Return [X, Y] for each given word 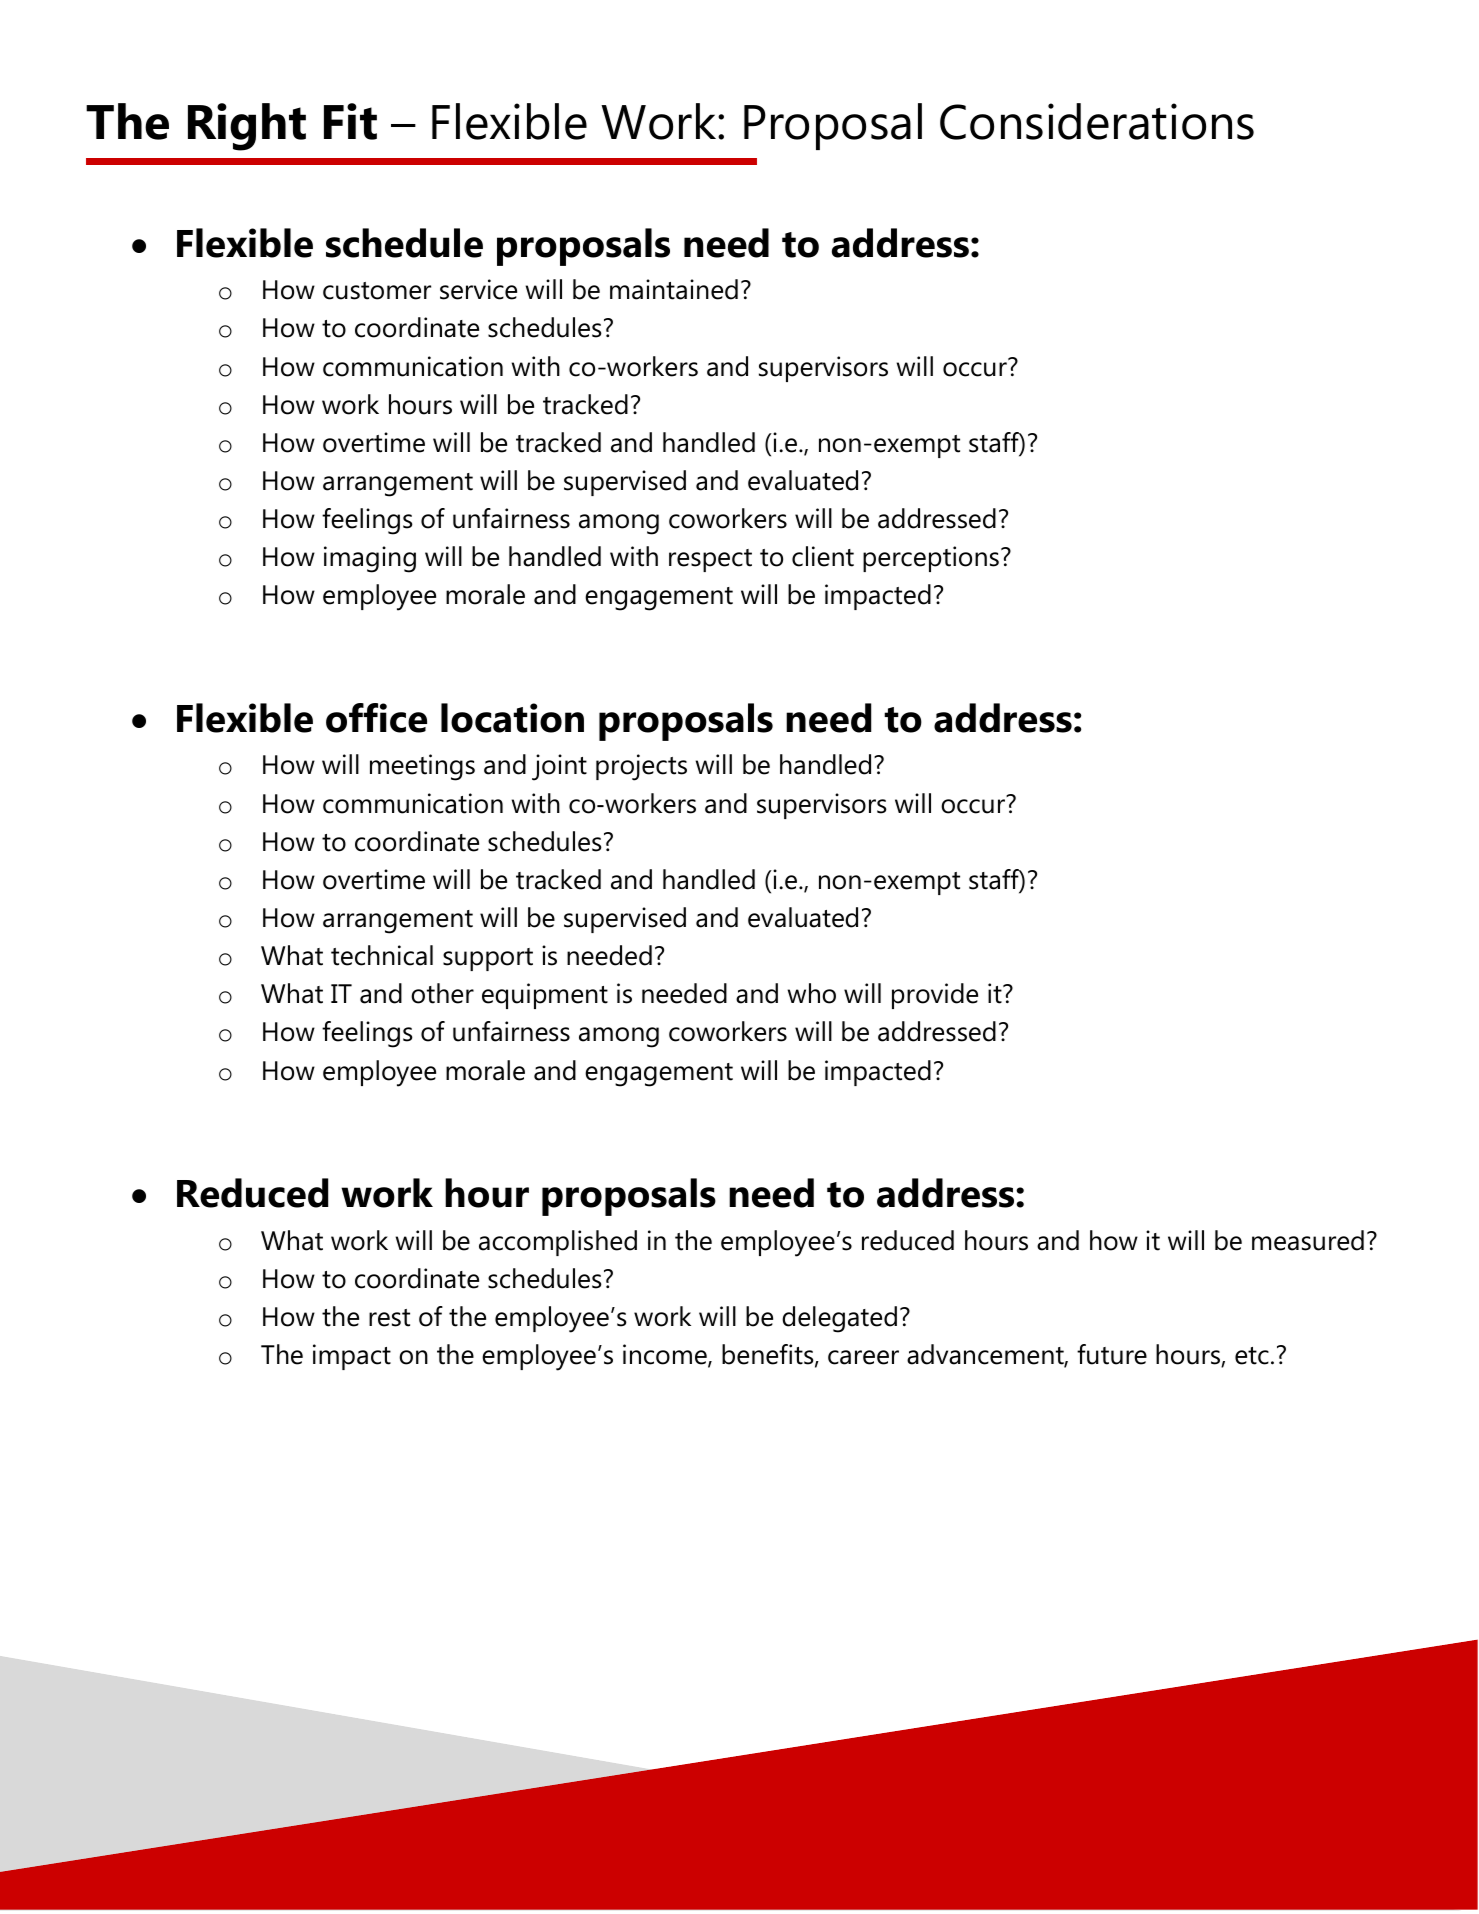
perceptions [931, 559]
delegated [839, 1319]
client [823, 556]
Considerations [1097, 121]
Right [247, 127]
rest [389, 1318]
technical [382, 955]
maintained [674, 289]
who [812, 993]
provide [935, 996]
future [1112, 1354]
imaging [370, 559]
